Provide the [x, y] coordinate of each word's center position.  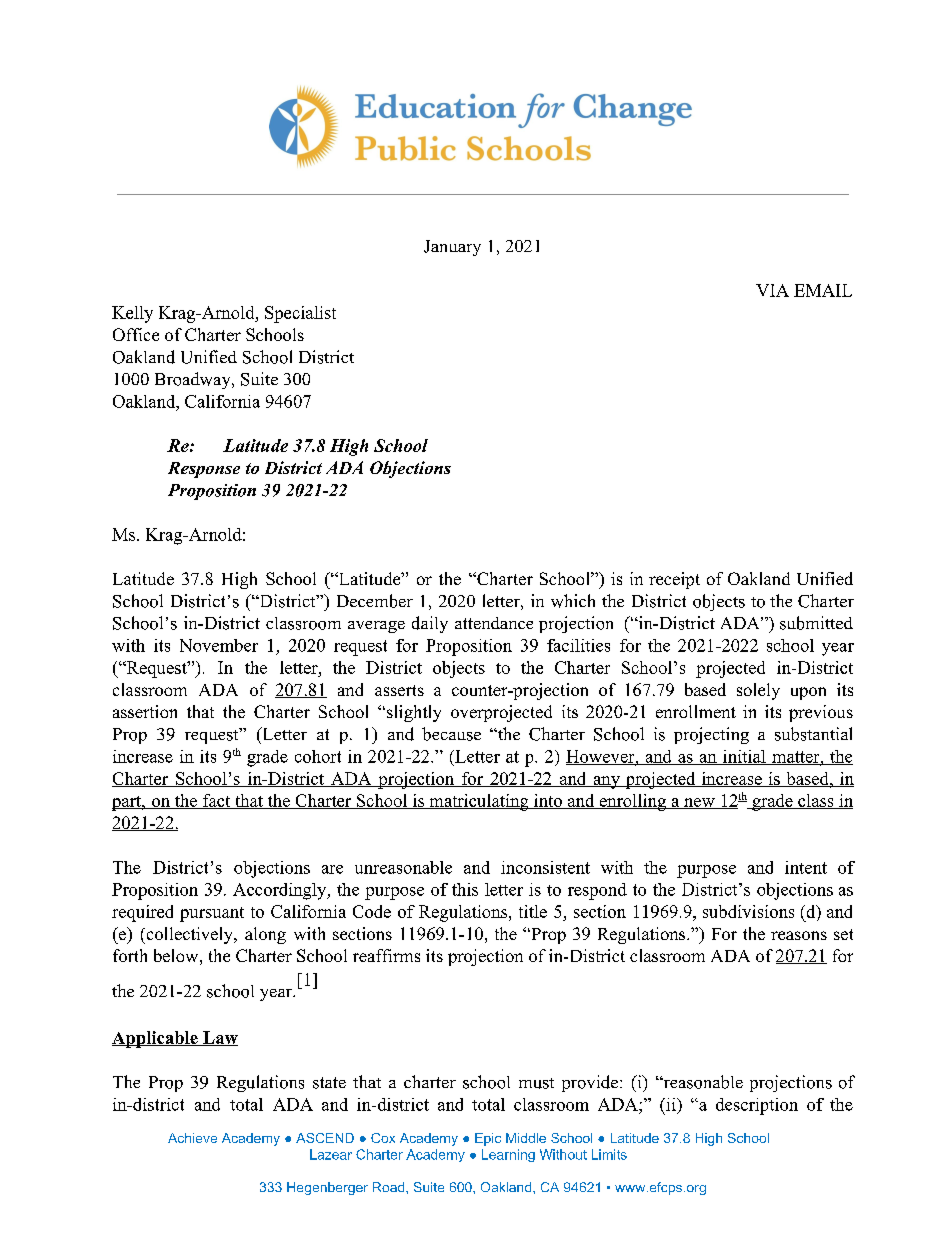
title [533, 911]
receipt [674, 580]
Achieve [192, 1138]
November [219, 645]
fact [217, 801]
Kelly [132, 314]
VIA [772, 290]
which [573, 601]
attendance [494, 623]
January [452, 248]
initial [744, 757]
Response [204, 470]
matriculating [479, 802]
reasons [799, 935]
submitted [816, 623]
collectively [189, 935]
